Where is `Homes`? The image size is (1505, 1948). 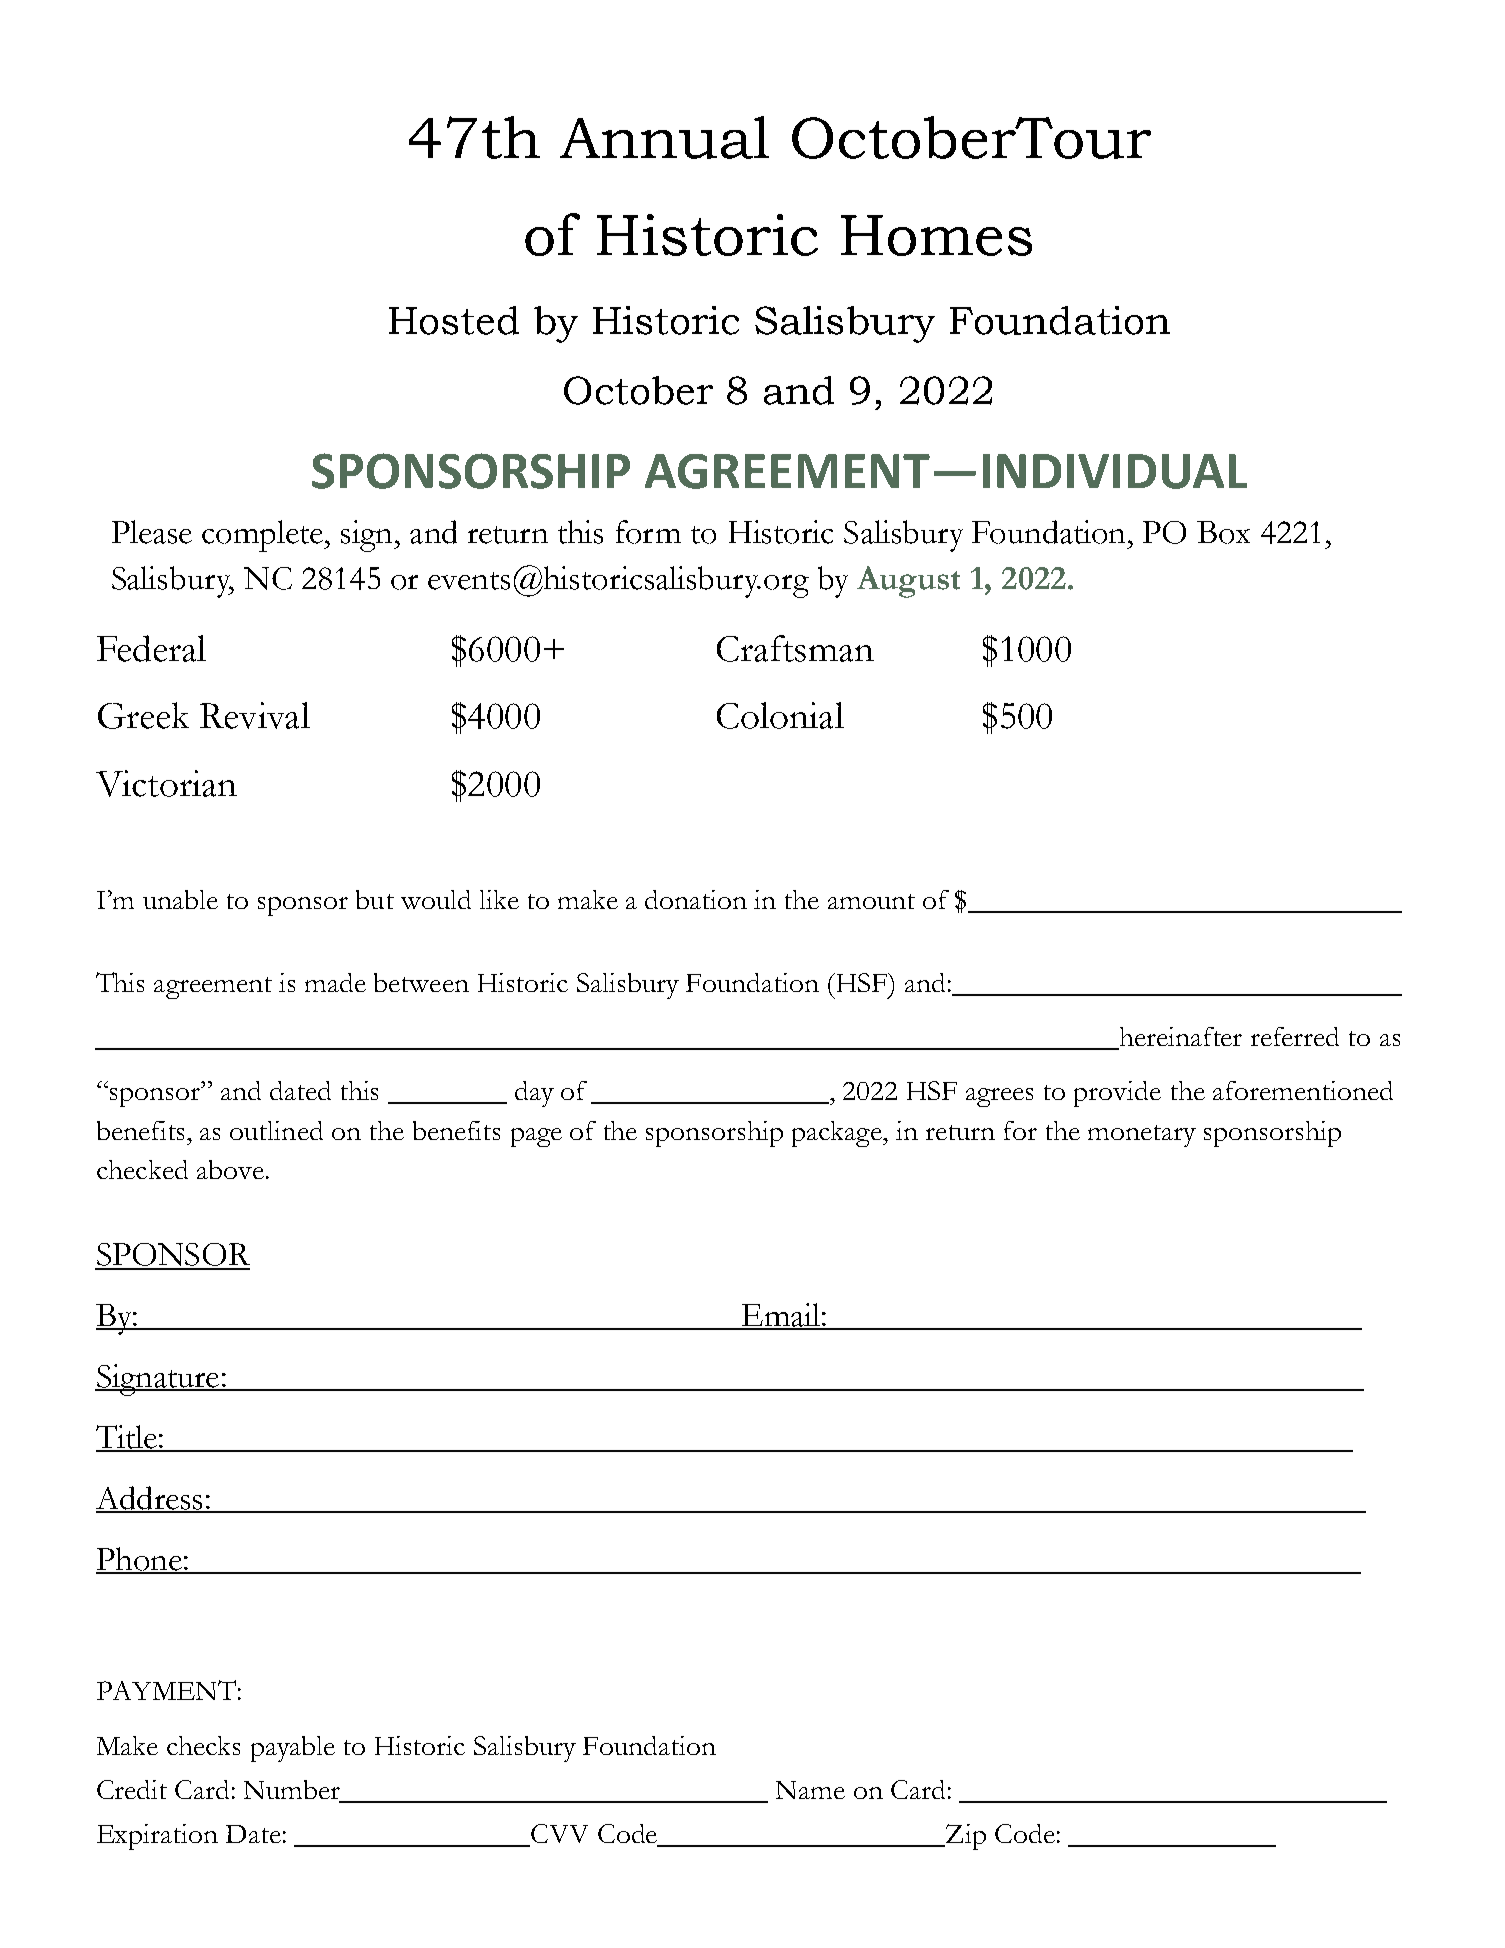
Homes is located at coordinates (936, 235).
